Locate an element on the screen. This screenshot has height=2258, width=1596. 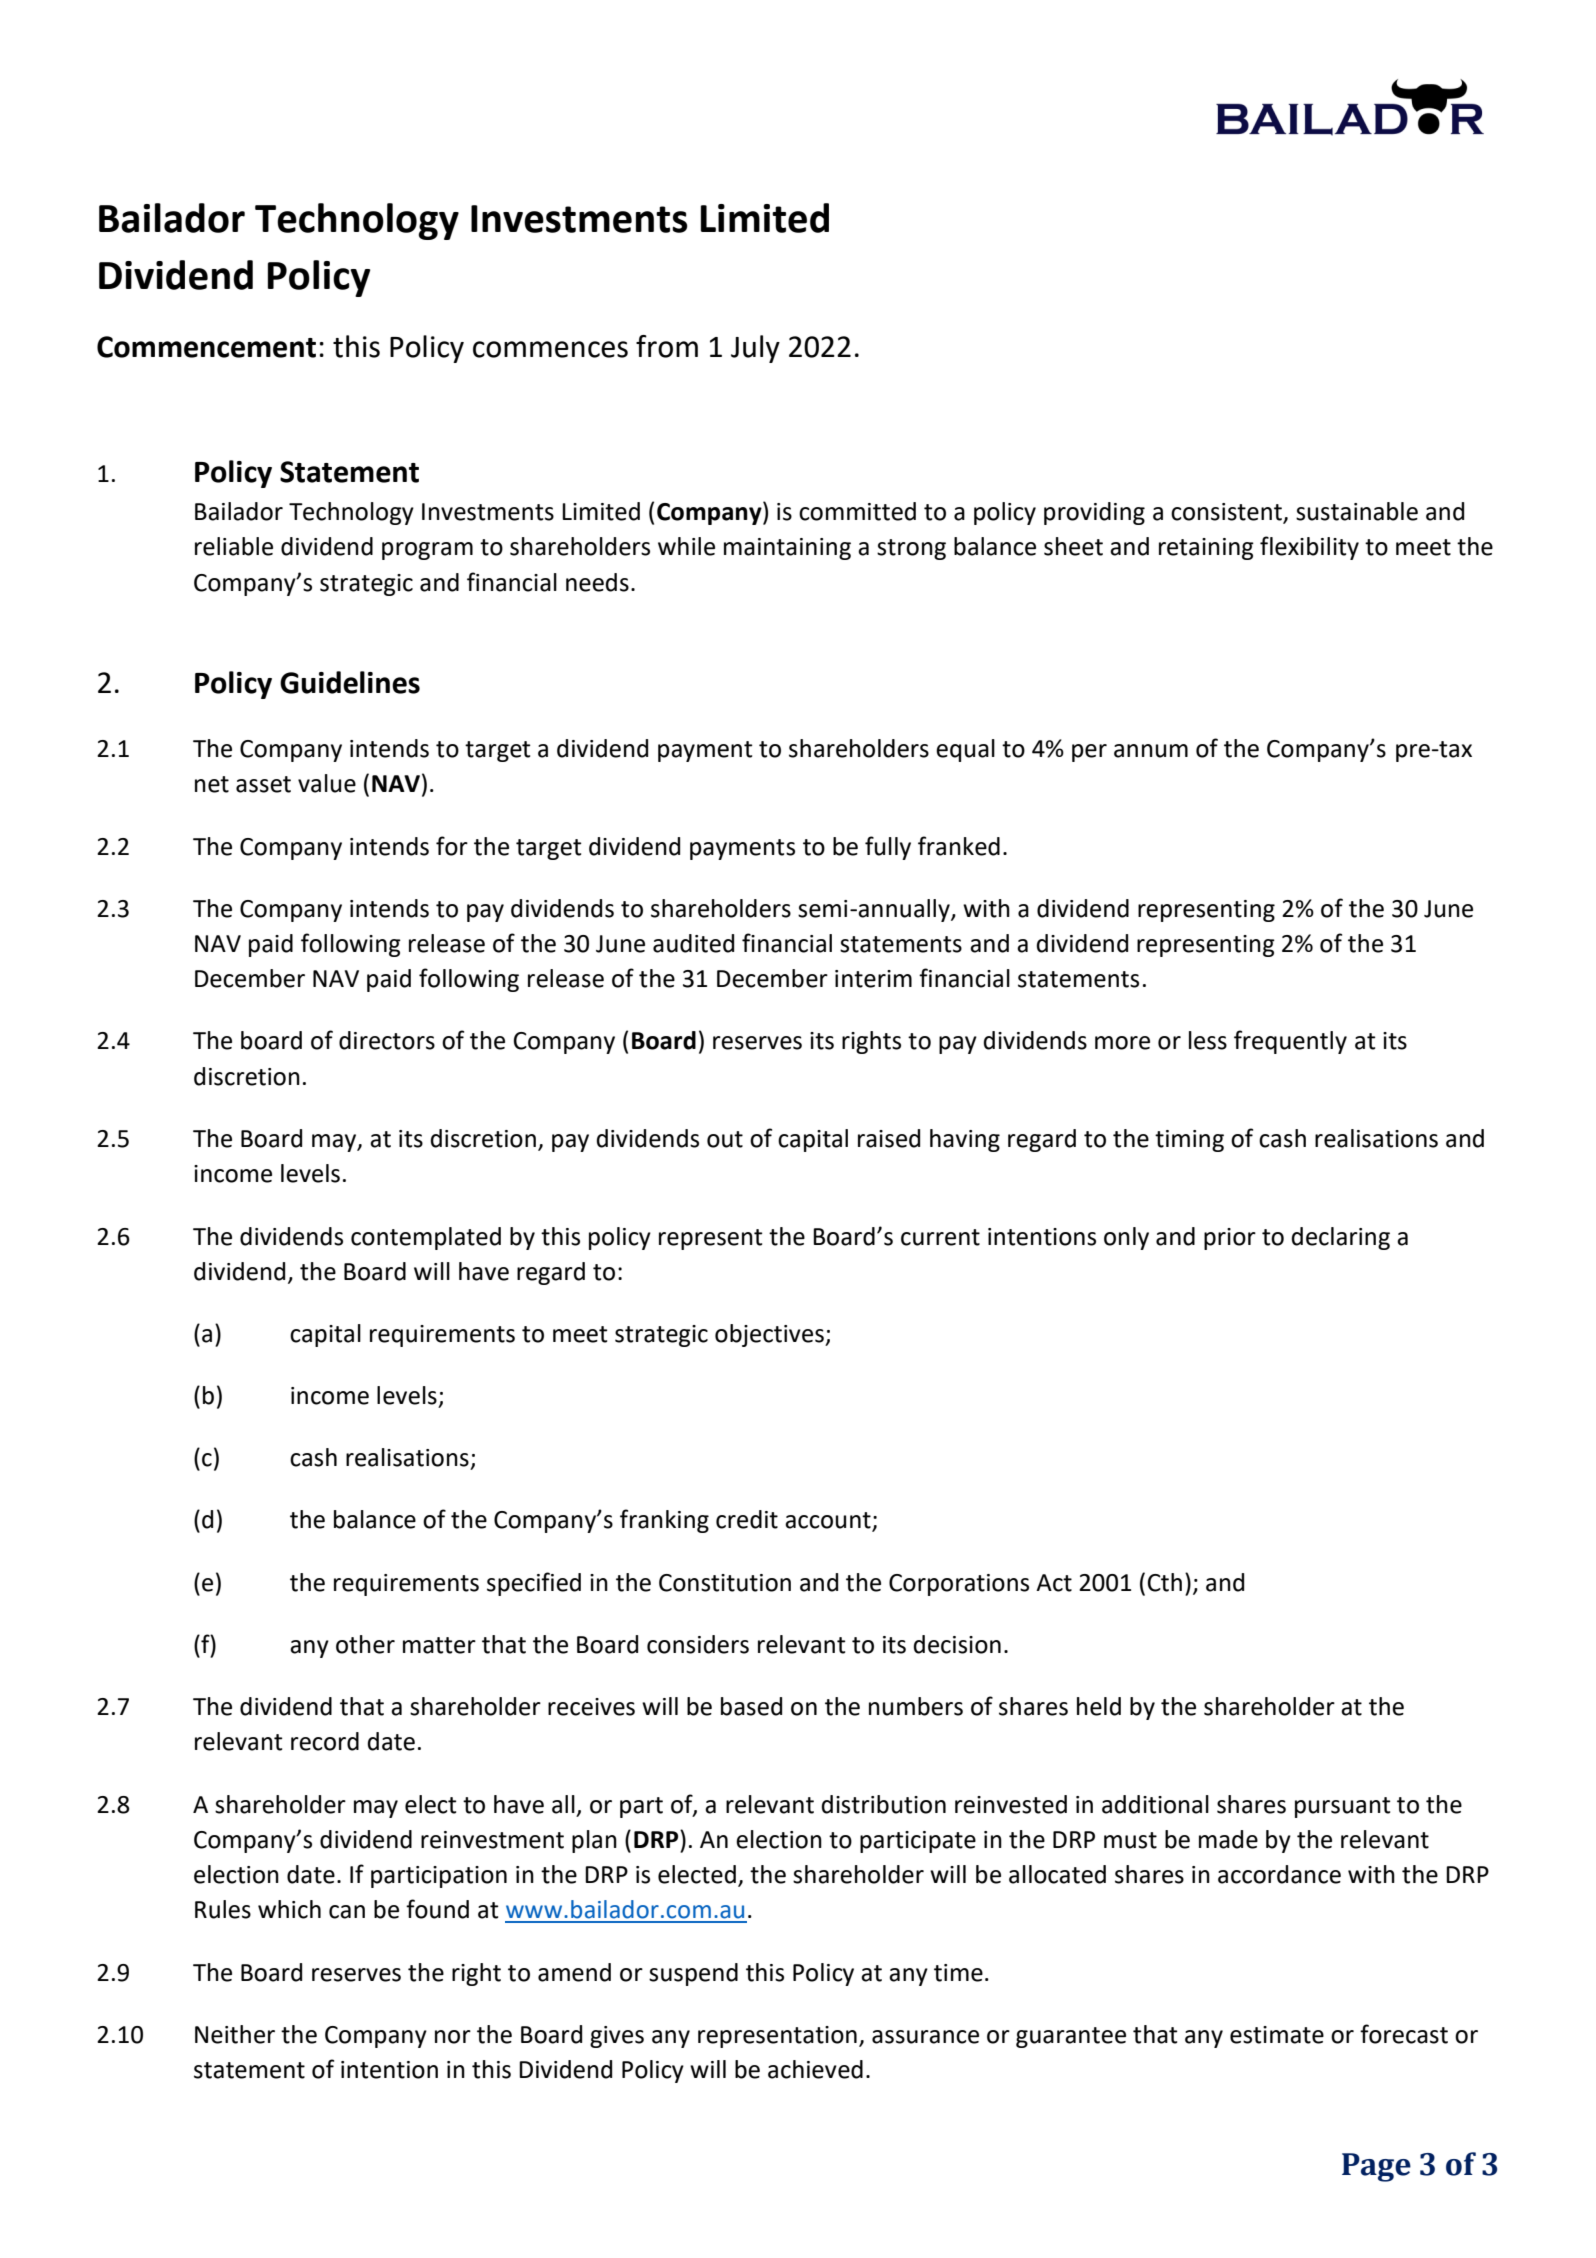
consistent is located at coordinates (1228, 513).
